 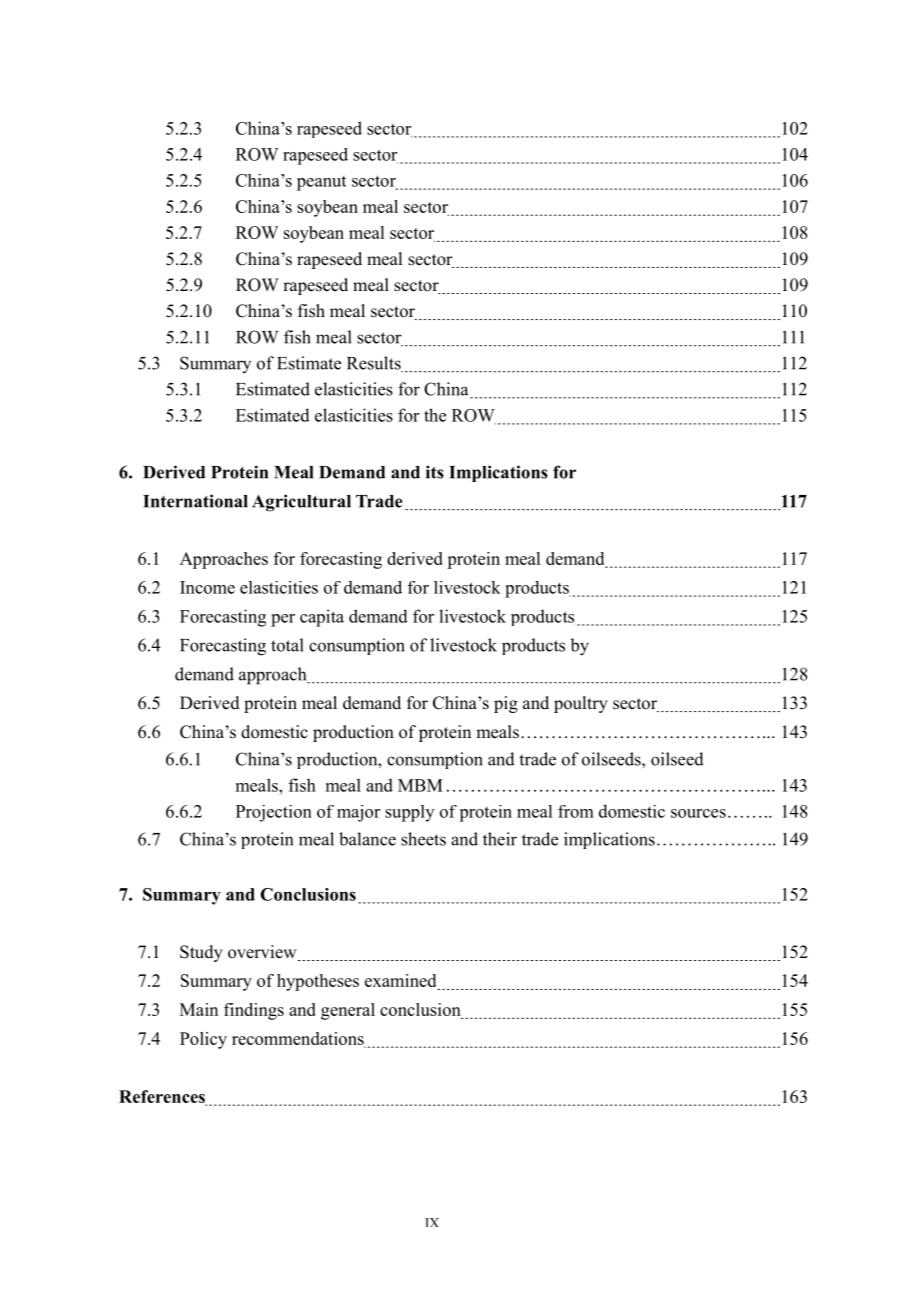 What do you see at coordinates (274, 813) in the screenshot?
I see `Projection` at bounding box center [274, 813].
